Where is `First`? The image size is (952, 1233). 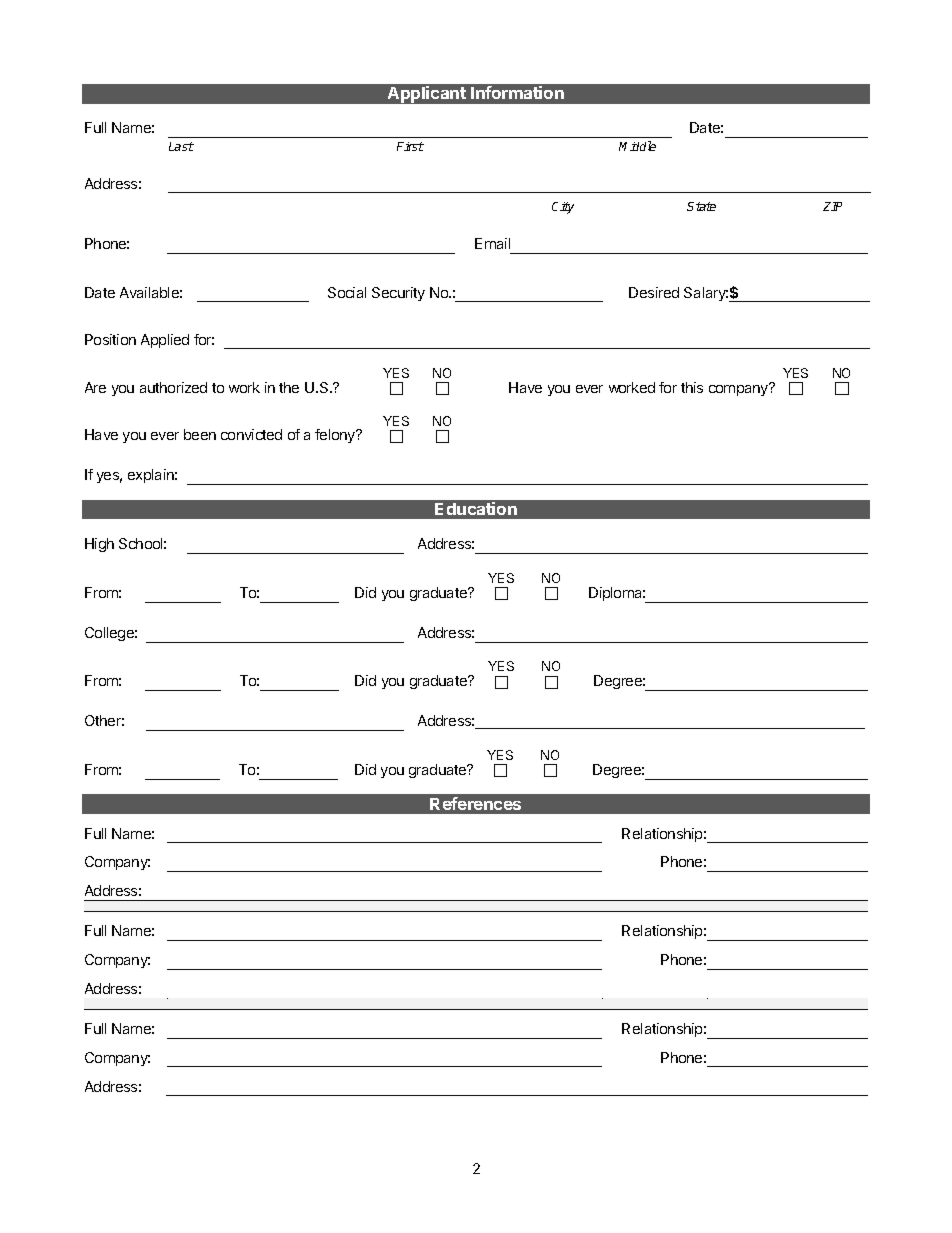
First is located at coordinates (410, 146).
